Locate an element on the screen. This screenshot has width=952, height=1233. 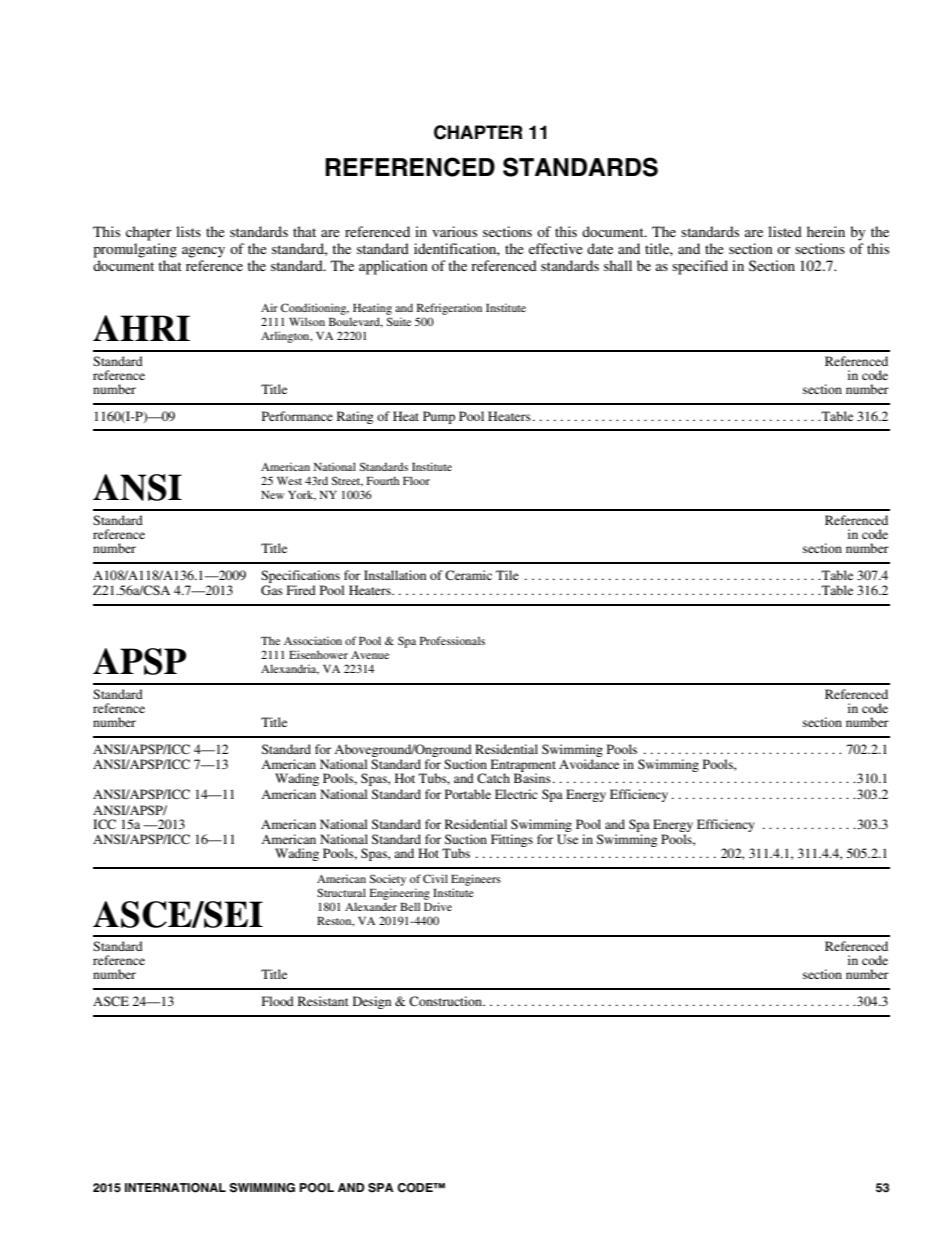
Alexandria is located at coordinates (290, 669).
